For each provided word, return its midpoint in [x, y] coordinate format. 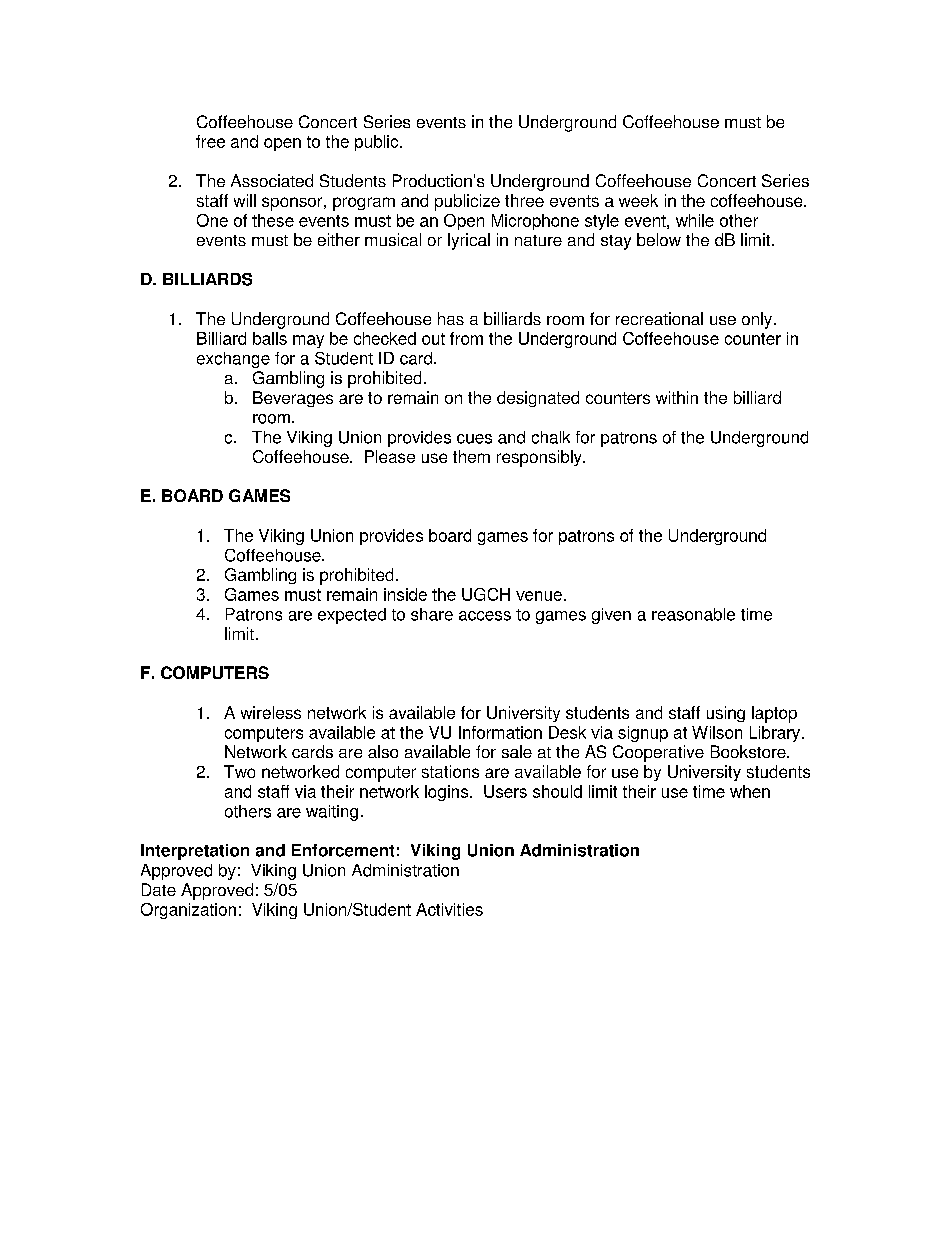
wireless [271, 712]
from [466, 338]
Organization [188, 911]
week [638, 200]
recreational [659, 318]
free [210, 141]
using [726, 714]
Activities [449, 909]
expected [352, 616]
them [471, 456]
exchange [233, 360]
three [524, 200]
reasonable [693, 614]
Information [500, 732]
